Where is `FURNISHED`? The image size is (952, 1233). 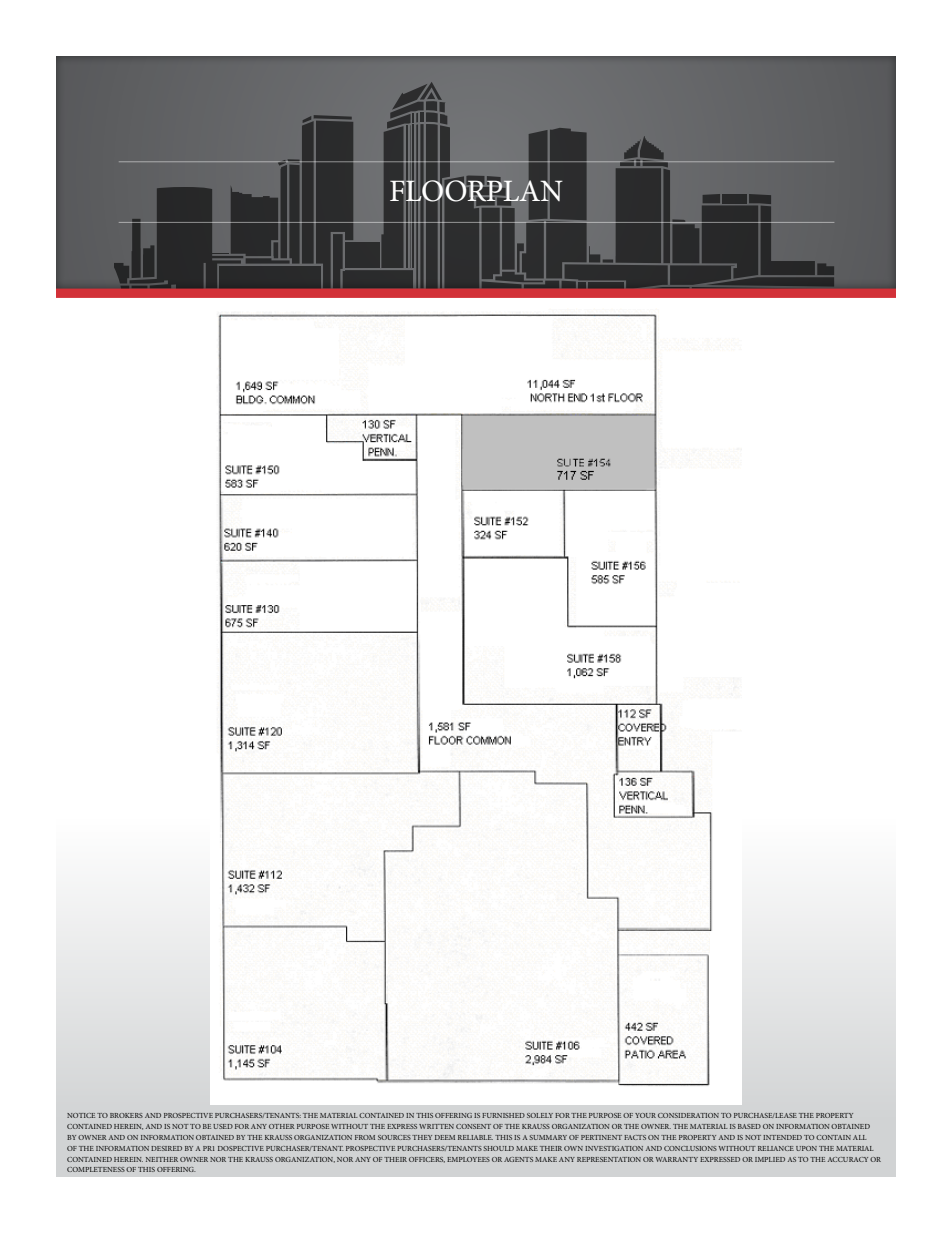 FURNISHED is located at coordinates (503, 1115).
